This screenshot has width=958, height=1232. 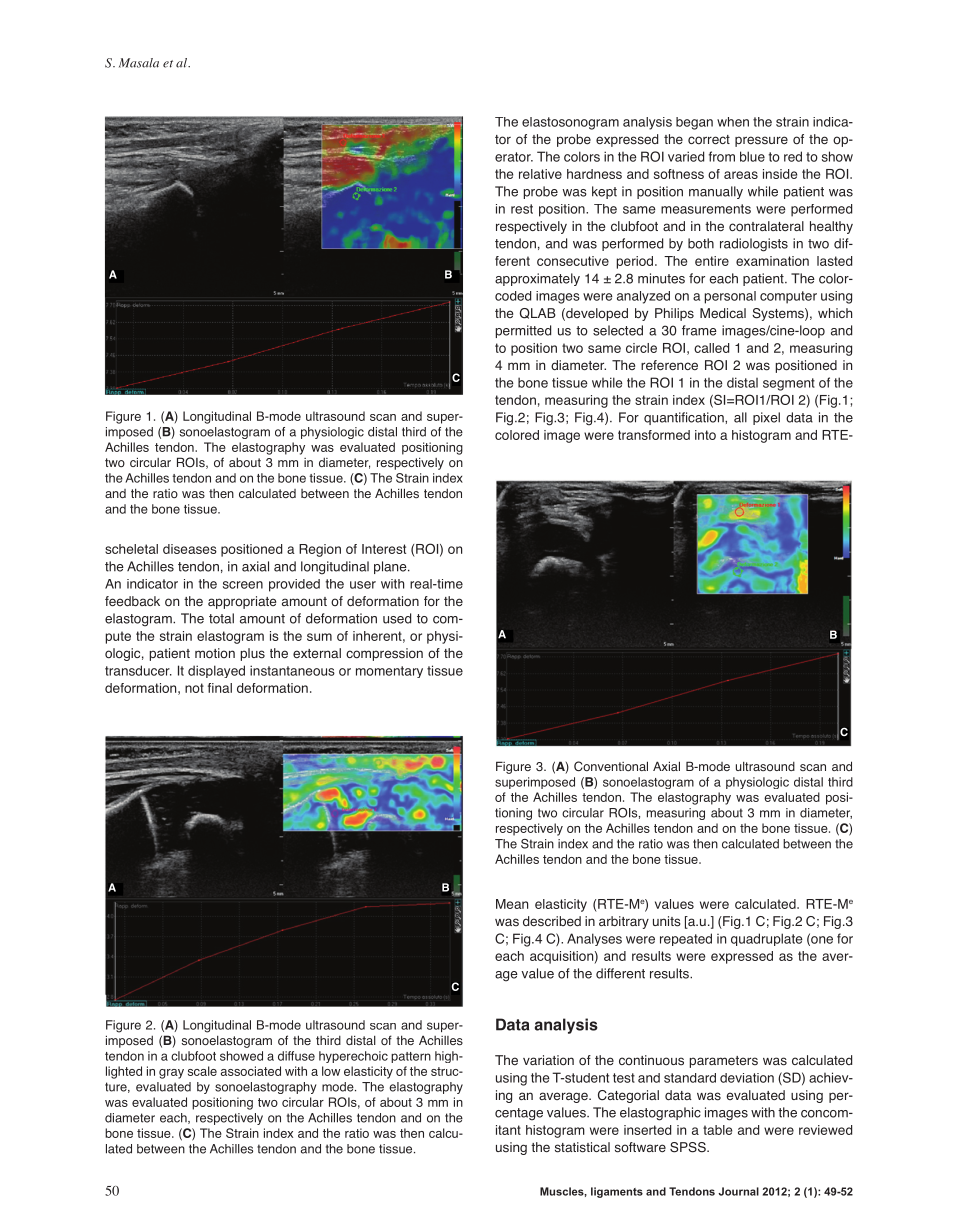 What do you see at coordinates (523, 331) in the screenshot?
I see `permitted` at bounding box center [523, 331].
